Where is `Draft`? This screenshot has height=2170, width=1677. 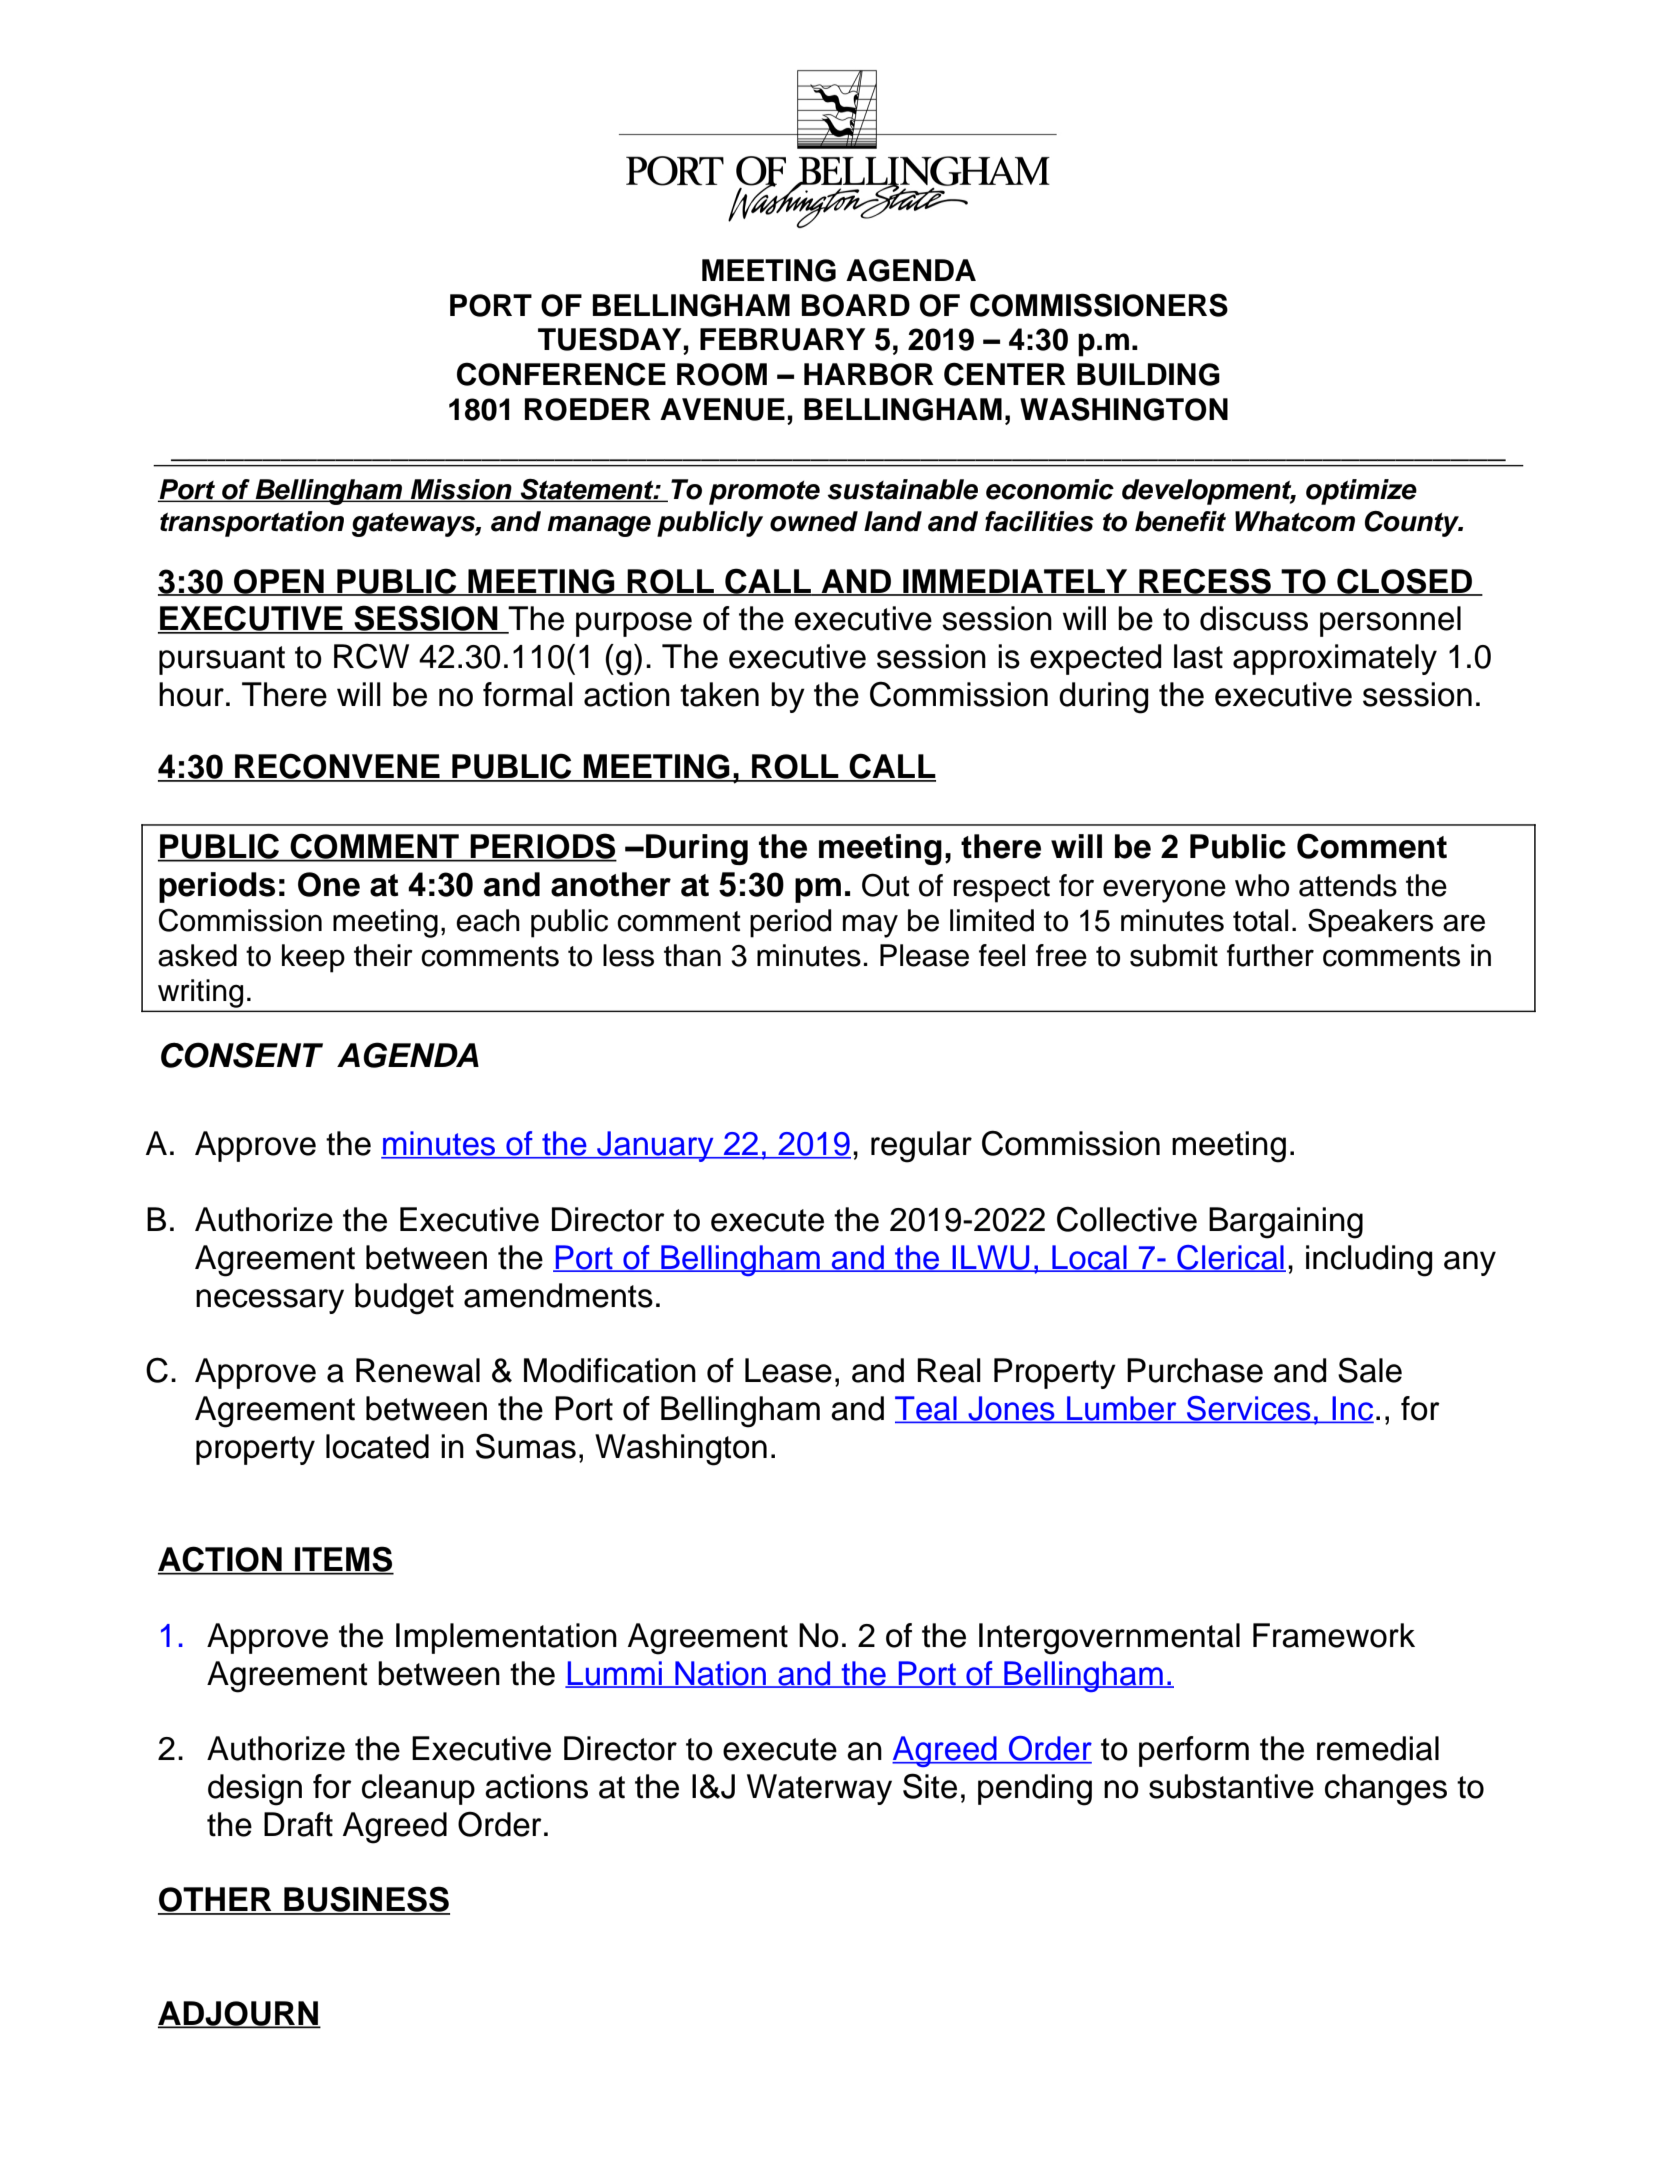
Draft is located at coordinates (298, 1824).
